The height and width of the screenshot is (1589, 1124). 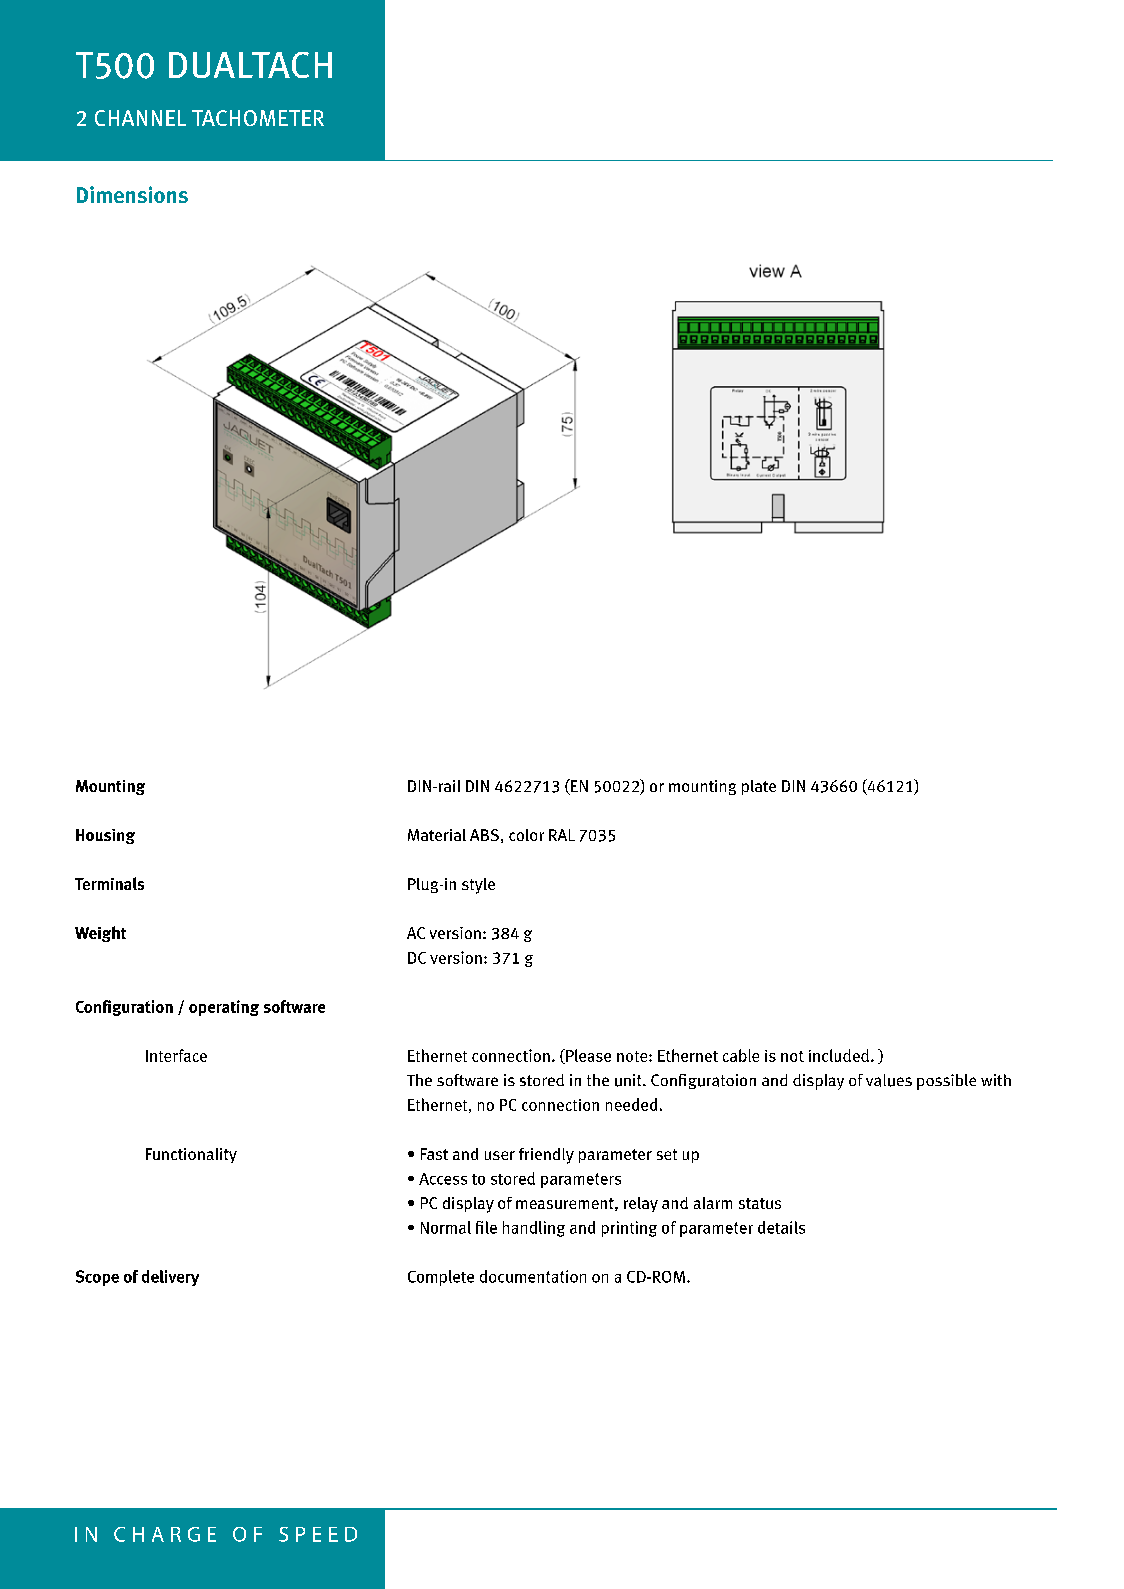 What do you see at coordinates (526, 835) in the screenshot?
I see `color` at bounding box center [526, 835].
